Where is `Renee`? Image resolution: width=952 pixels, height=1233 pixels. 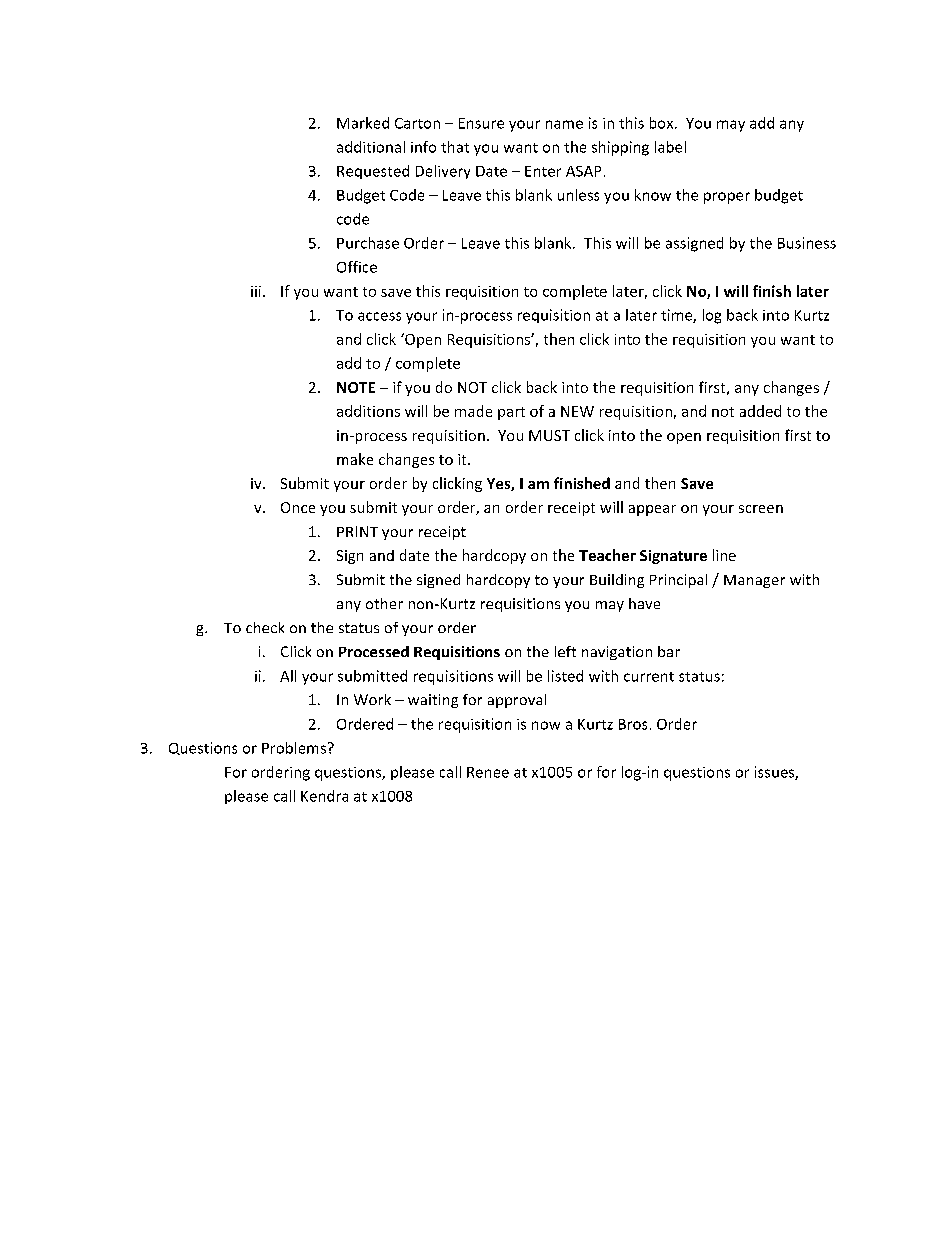 Renee is located at coordinates (488, 772).
